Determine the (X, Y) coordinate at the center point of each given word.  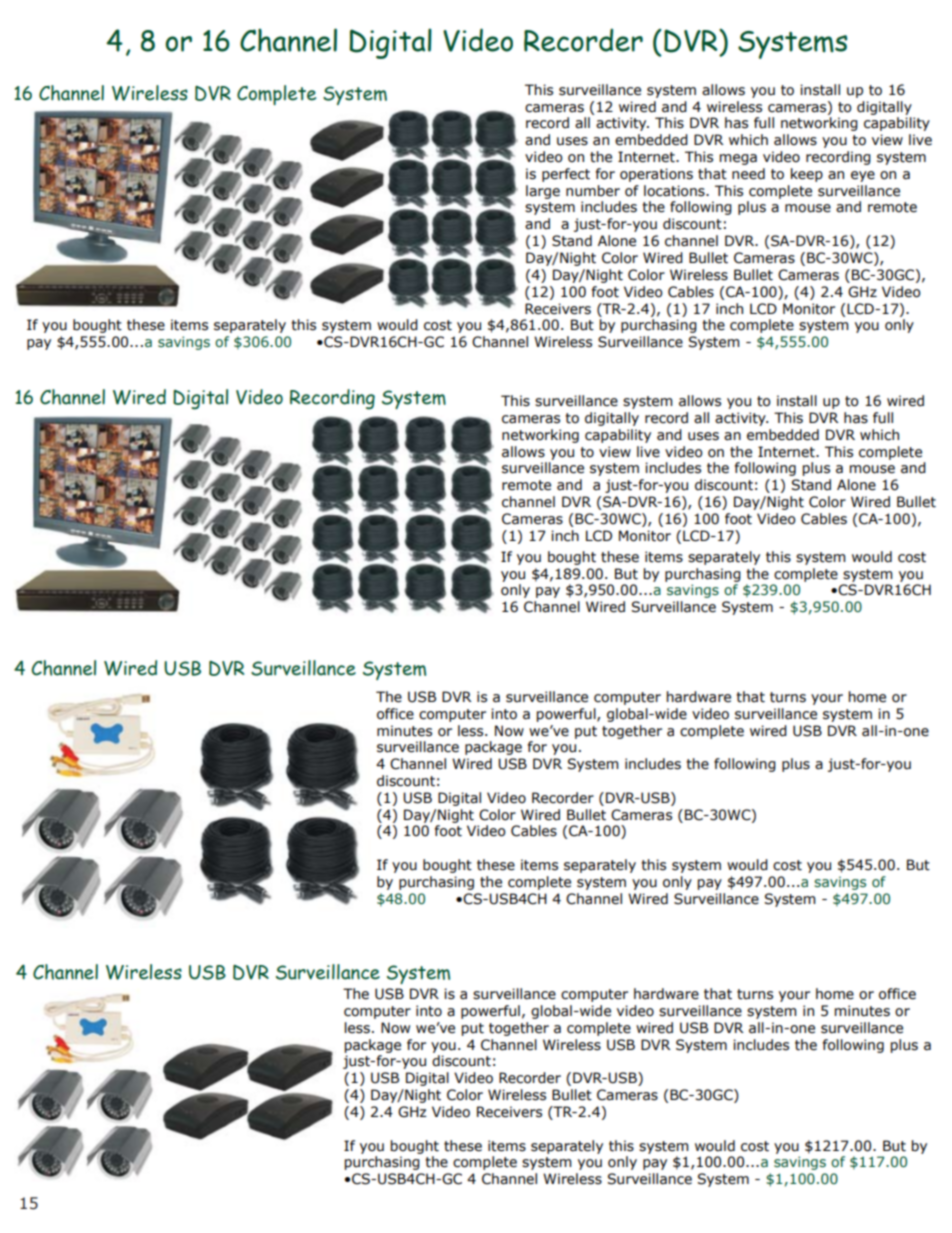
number (593, 191)
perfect (566, 175)
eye (863, 176)
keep (807, 175)
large (543, 192)
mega (738, 159)
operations (656, 175)
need (748, 174)
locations (675, 191)
